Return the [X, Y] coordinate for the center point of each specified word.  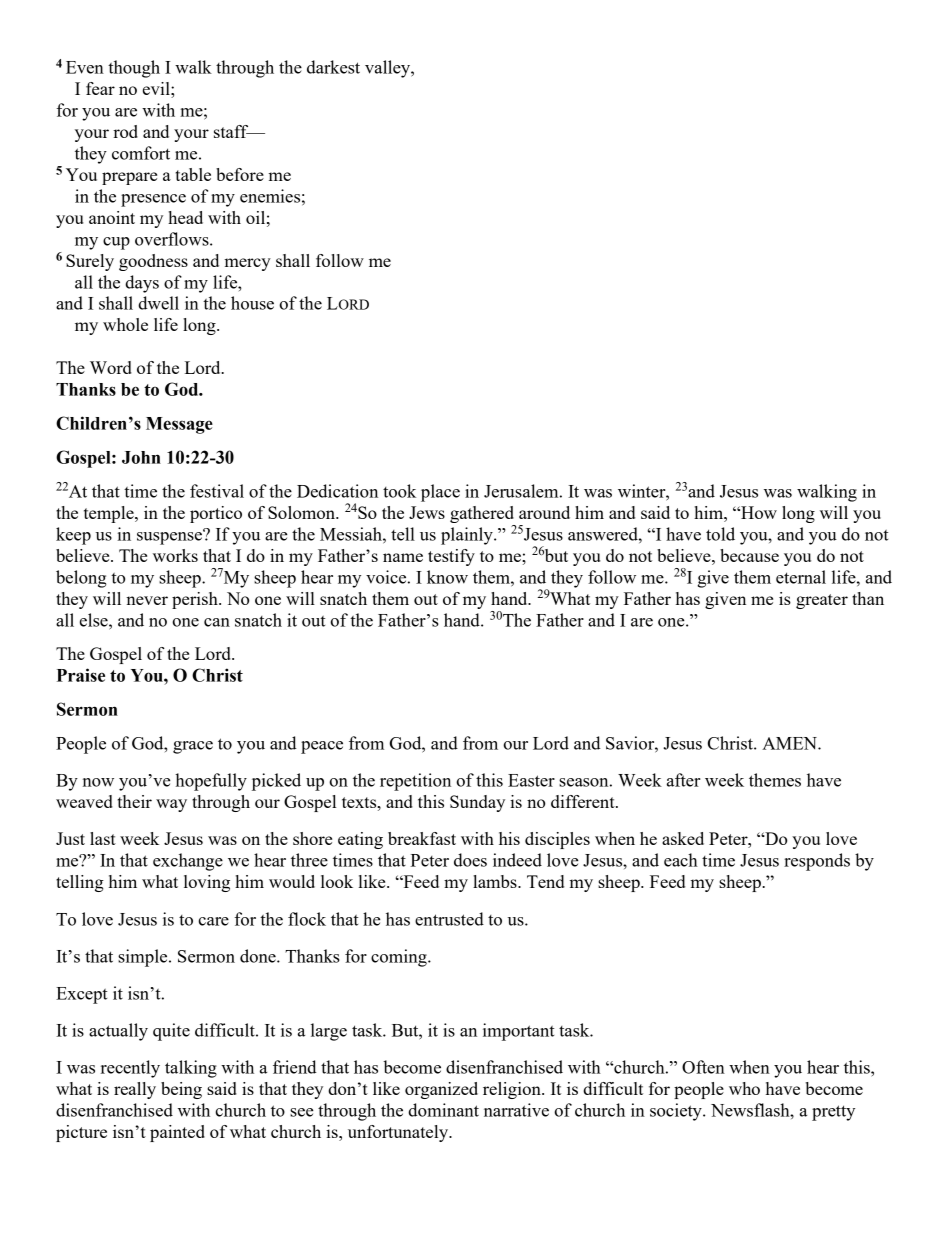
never [147, 600]
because [749, 555]
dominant [443, 1110]
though [134, 69]
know [447, 577]
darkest [333, 67]
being [181, 1090]
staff [232, 131]
